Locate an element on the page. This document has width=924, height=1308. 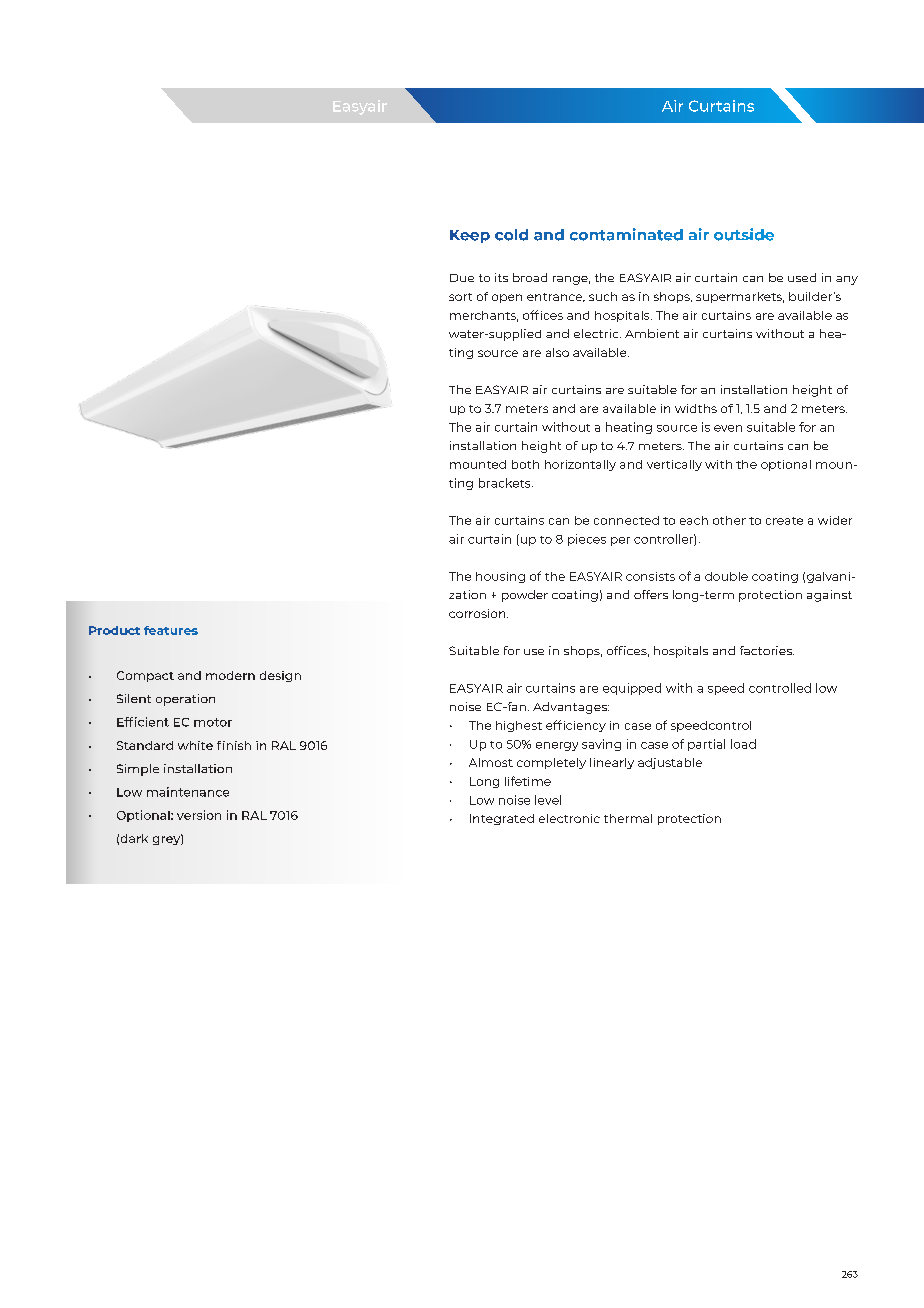
widths is located at coordinates (696, 408).
